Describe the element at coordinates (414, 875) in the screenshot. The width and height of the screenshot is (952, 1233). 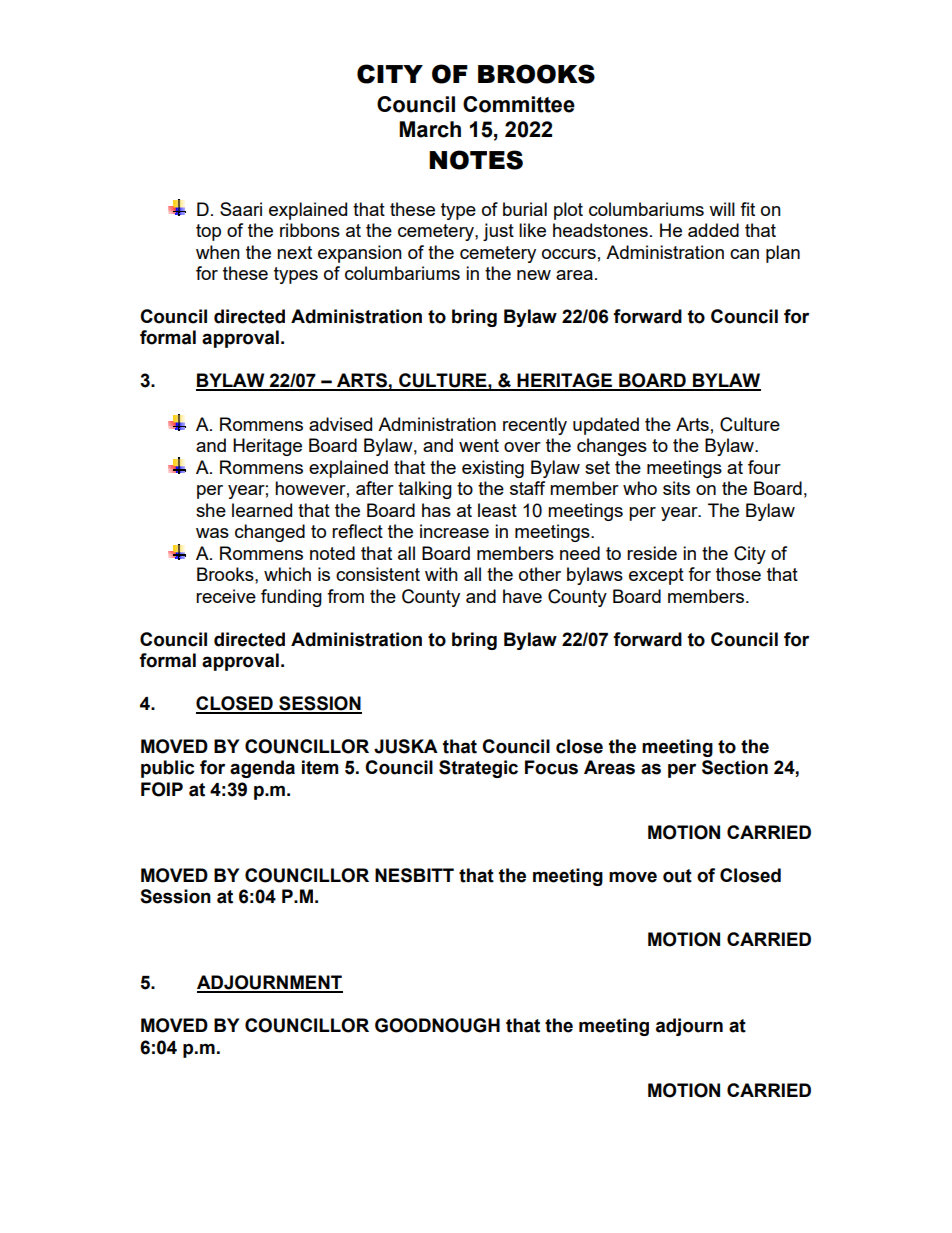
I see `NESBITT` at that location.
